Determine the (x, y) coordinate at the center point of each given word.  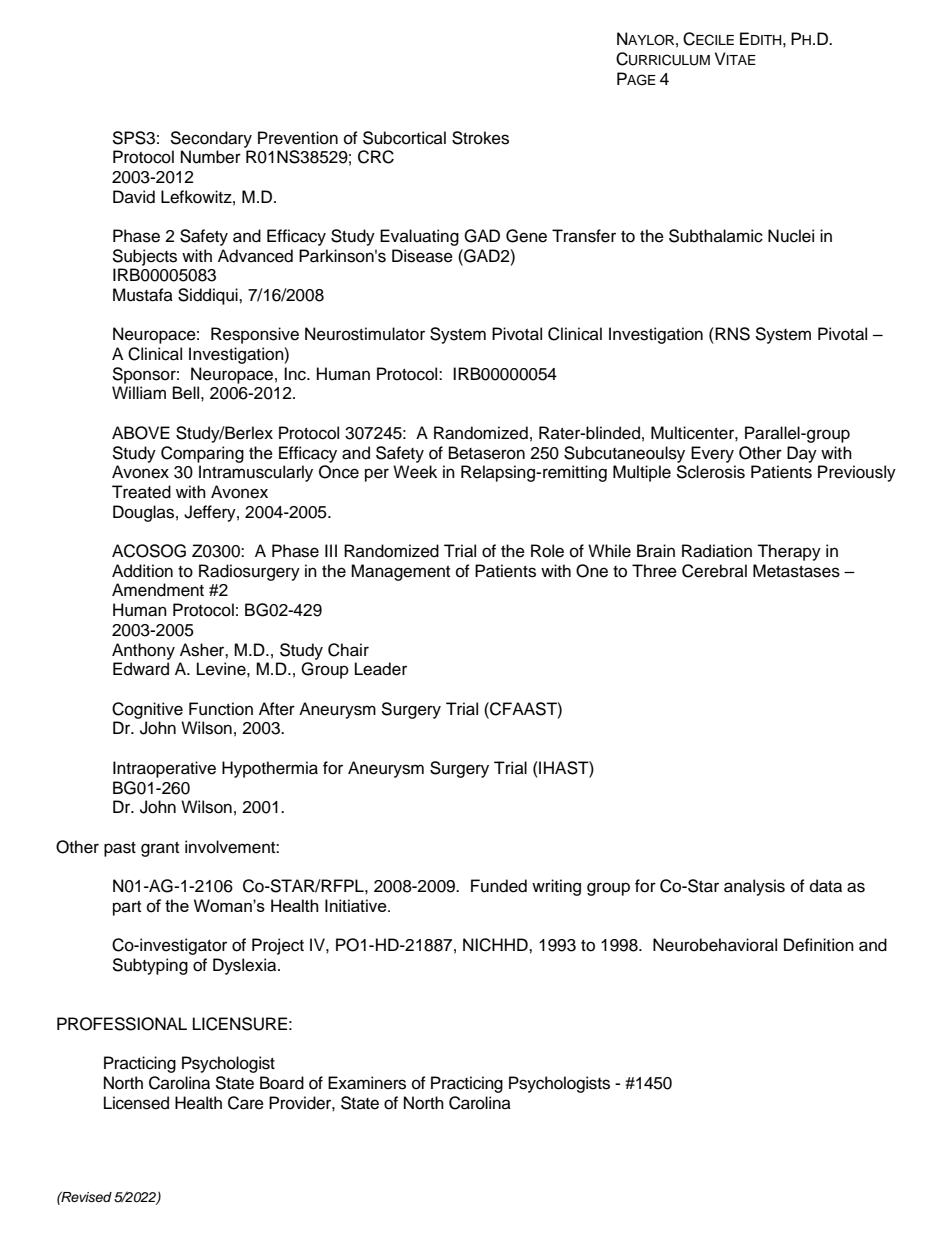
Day (802, 454)
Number (211, 157)
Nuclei (791, 236)
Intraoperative (164, 769)
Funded (499, 886)
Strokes (480, 138)
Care (246, 1103)
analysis (754, 887)
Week (415, 472)
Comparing (202, 454)
